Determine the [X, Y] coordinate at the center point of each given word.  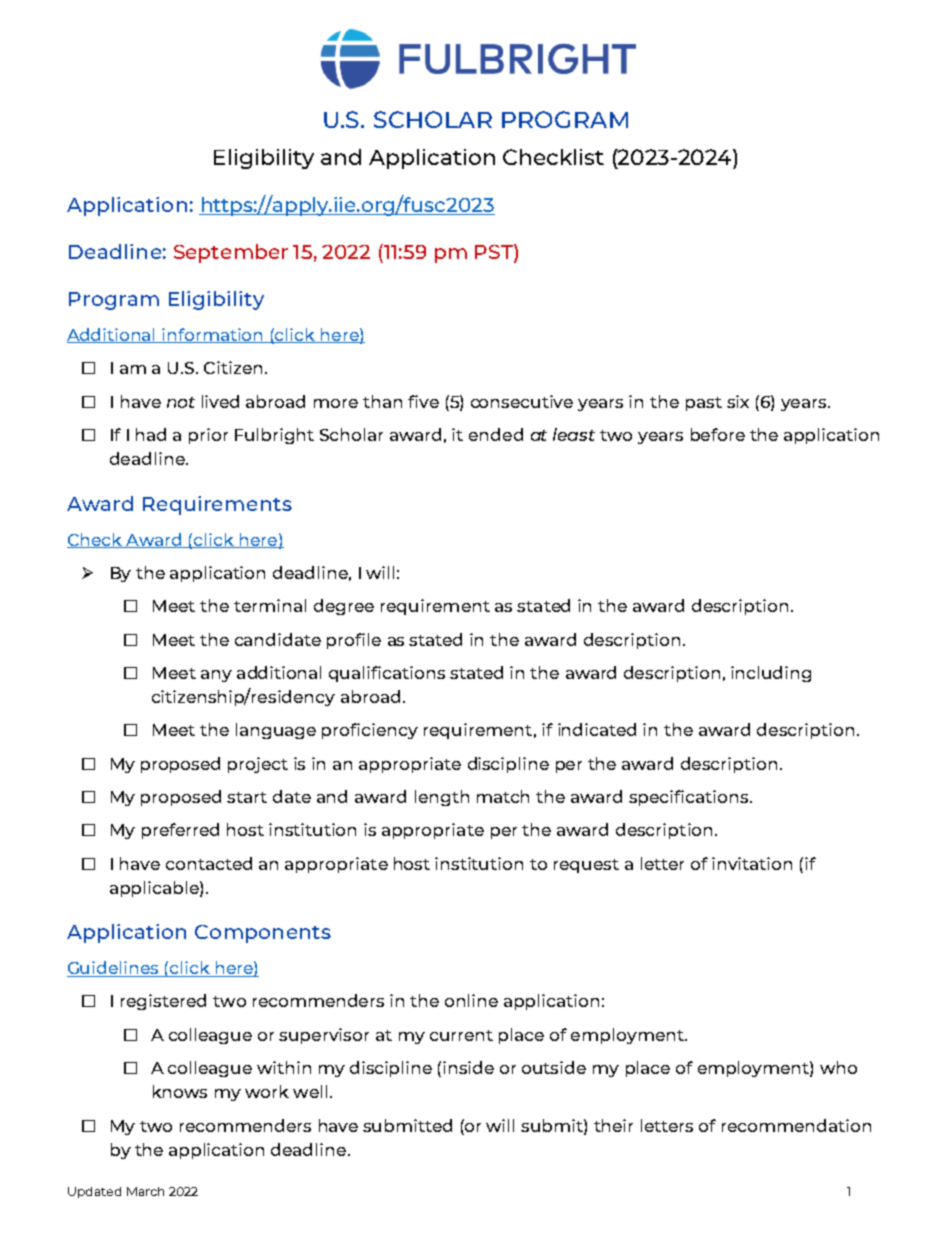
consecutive [522, 401]
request [586, 866]
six [738, 401]
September [231, 253]
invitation [752, 863]
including [771, 674]
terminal [270, 605]
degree [344, 607]
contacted [209, 863]
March [145, 1191]
